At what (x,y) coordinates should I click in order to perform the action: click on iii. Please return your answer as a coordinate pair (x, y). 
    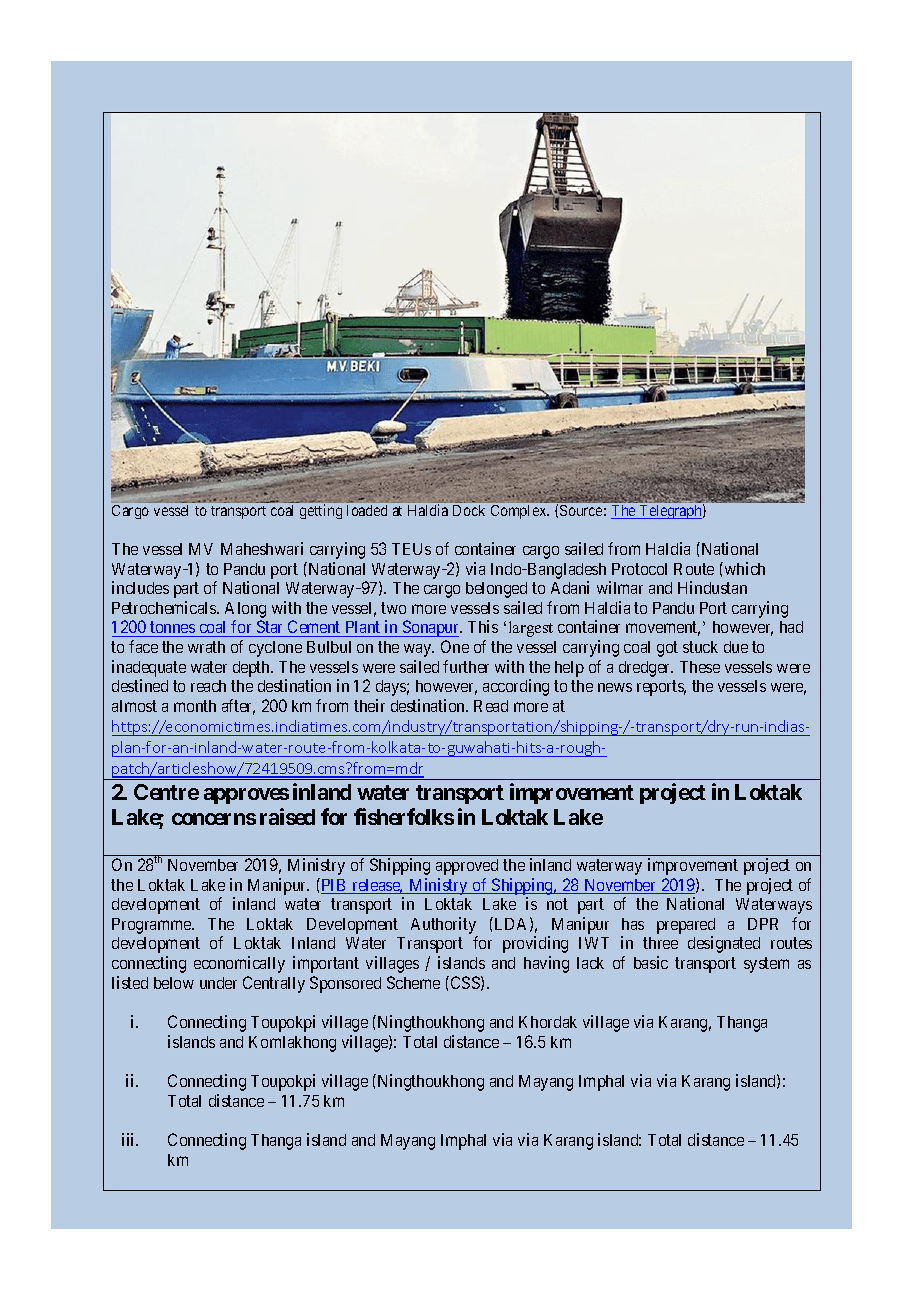
    Looking at the image, I should click on (130, 1139).
